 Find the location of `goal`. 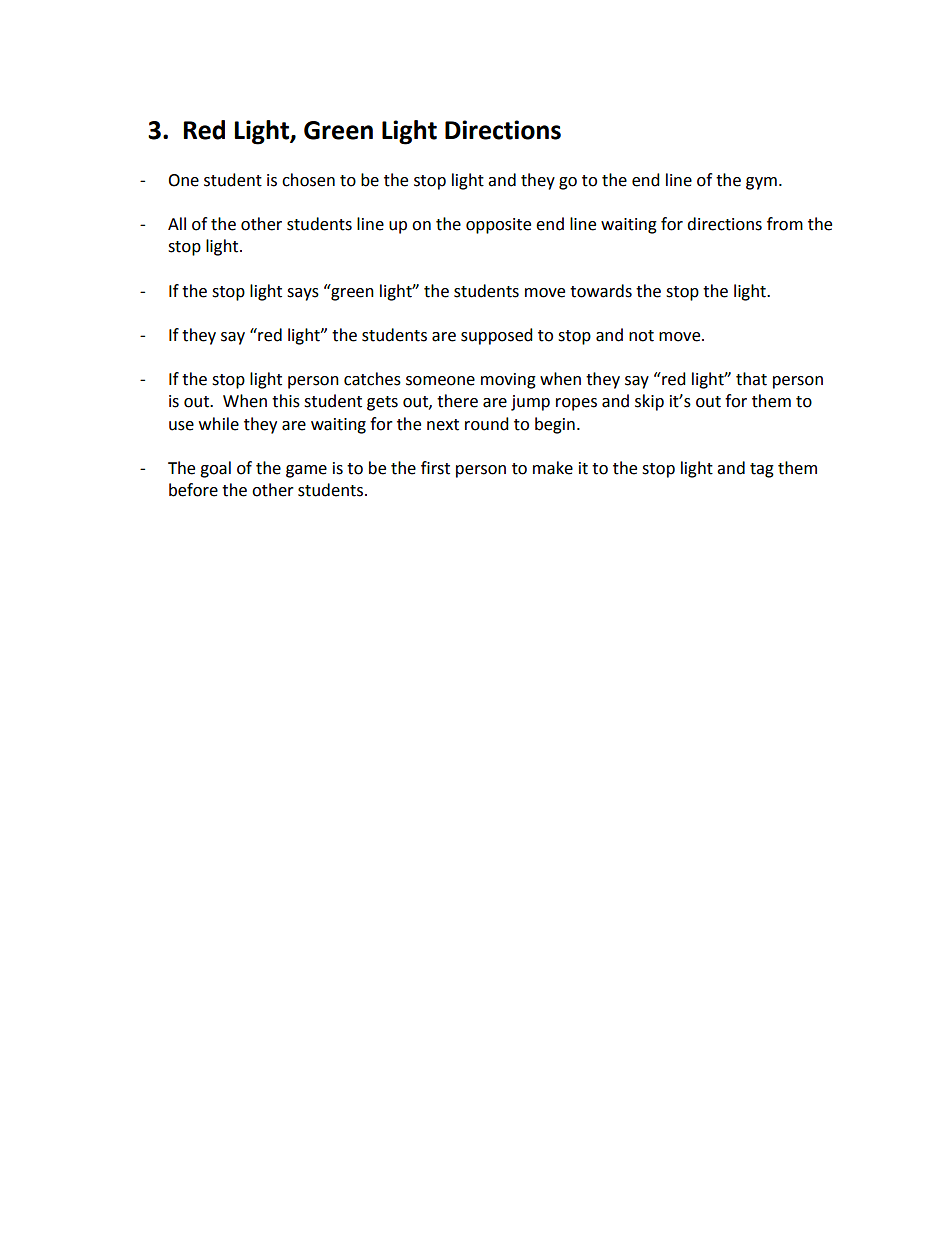

goal is located at coordinates (215, 469).
